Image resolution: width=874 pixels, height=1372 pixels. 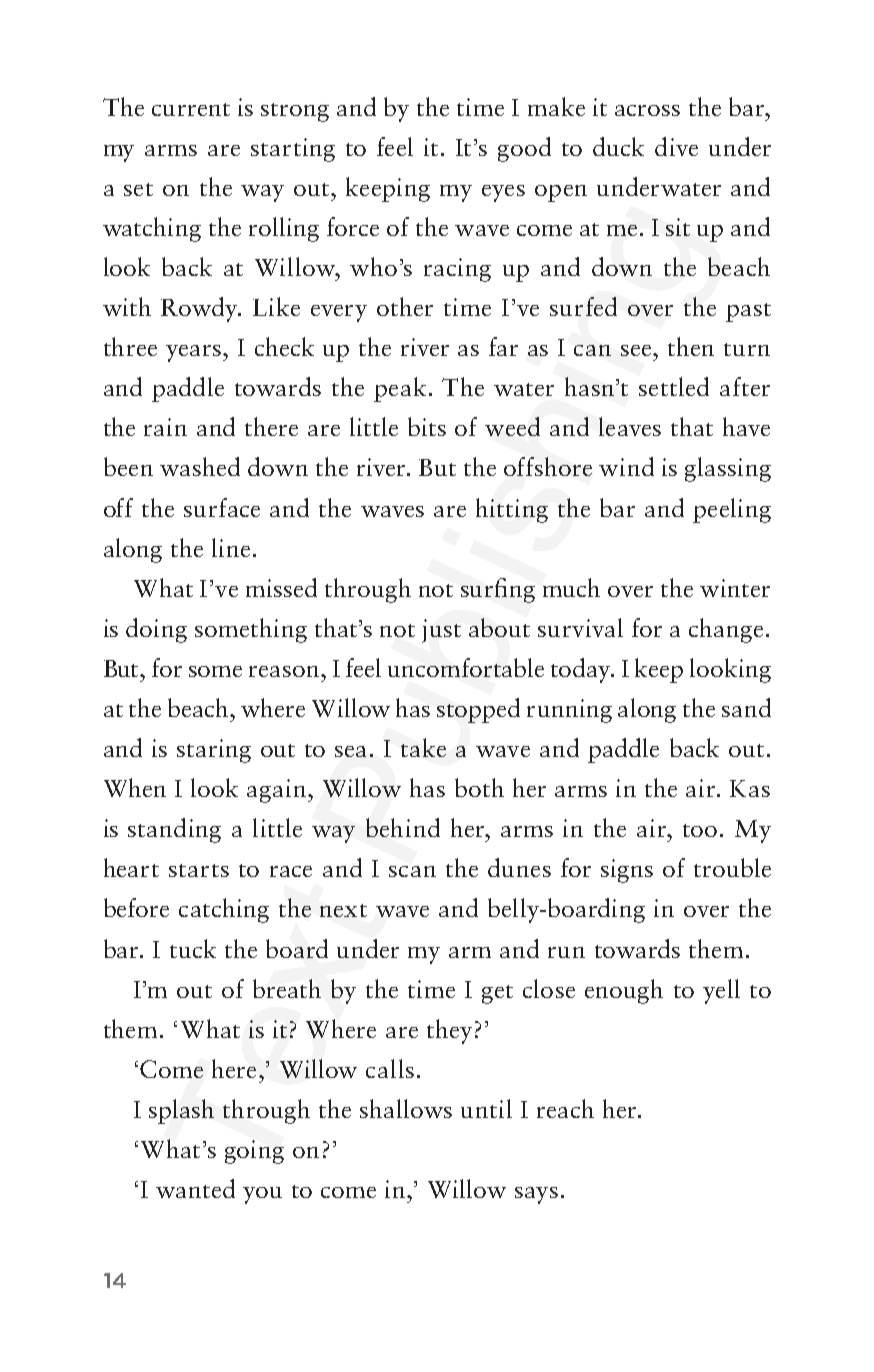 What do you see at coordinates (726, 630) in the screenshot?
I see `change` at bounding box center [726, 630].
